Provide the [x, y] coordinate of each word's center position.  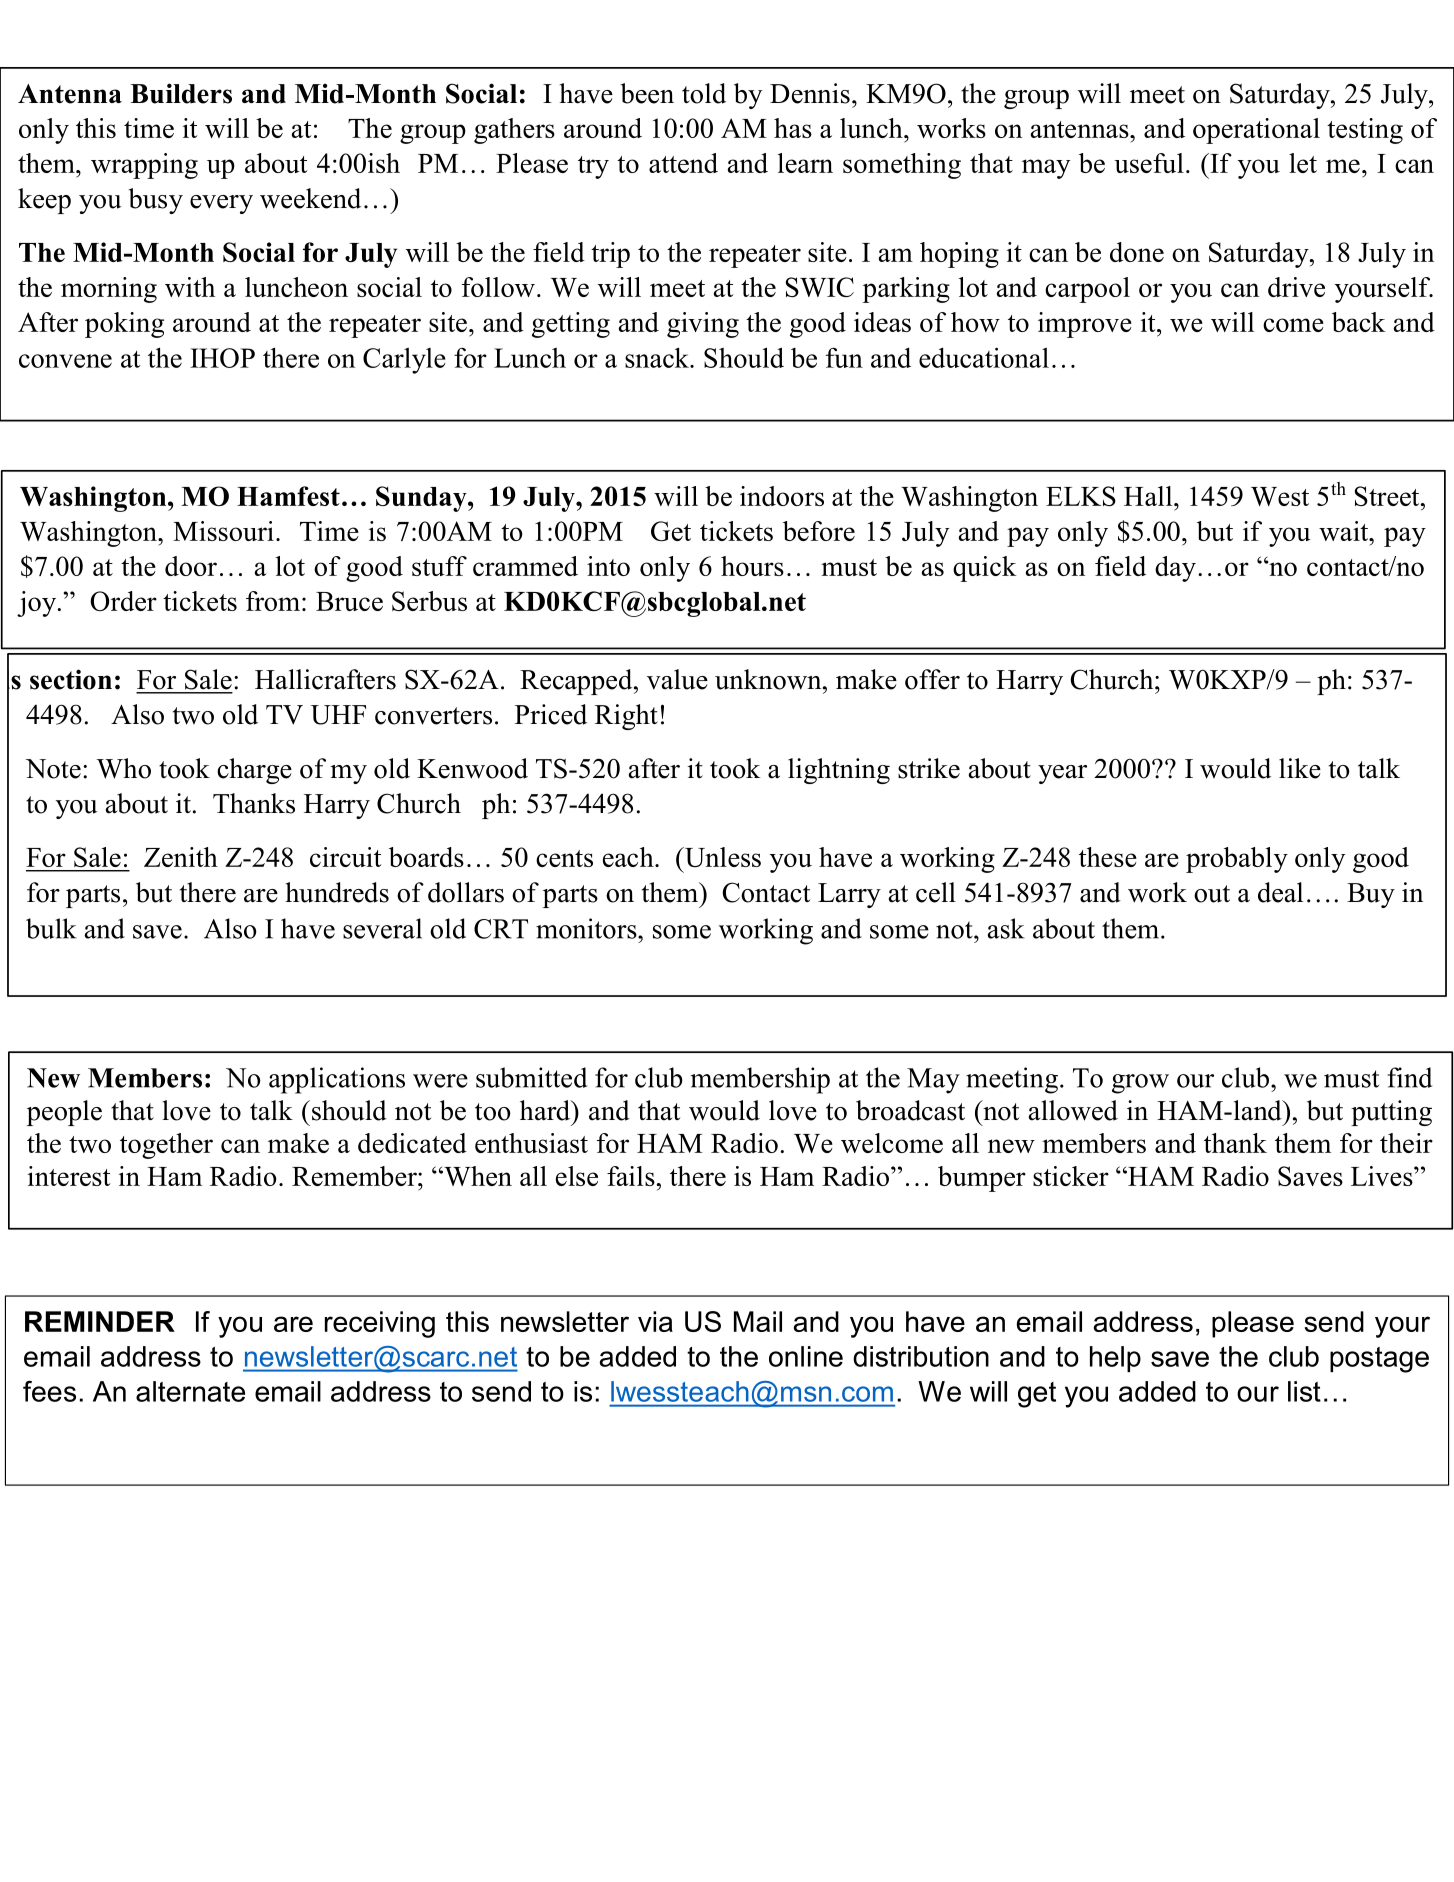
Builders [181, 93]
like [1300, 768]
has [793, 128]
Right [626, 717]
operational [1256, 131]
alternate [190, 1391]
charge [254, 771]
